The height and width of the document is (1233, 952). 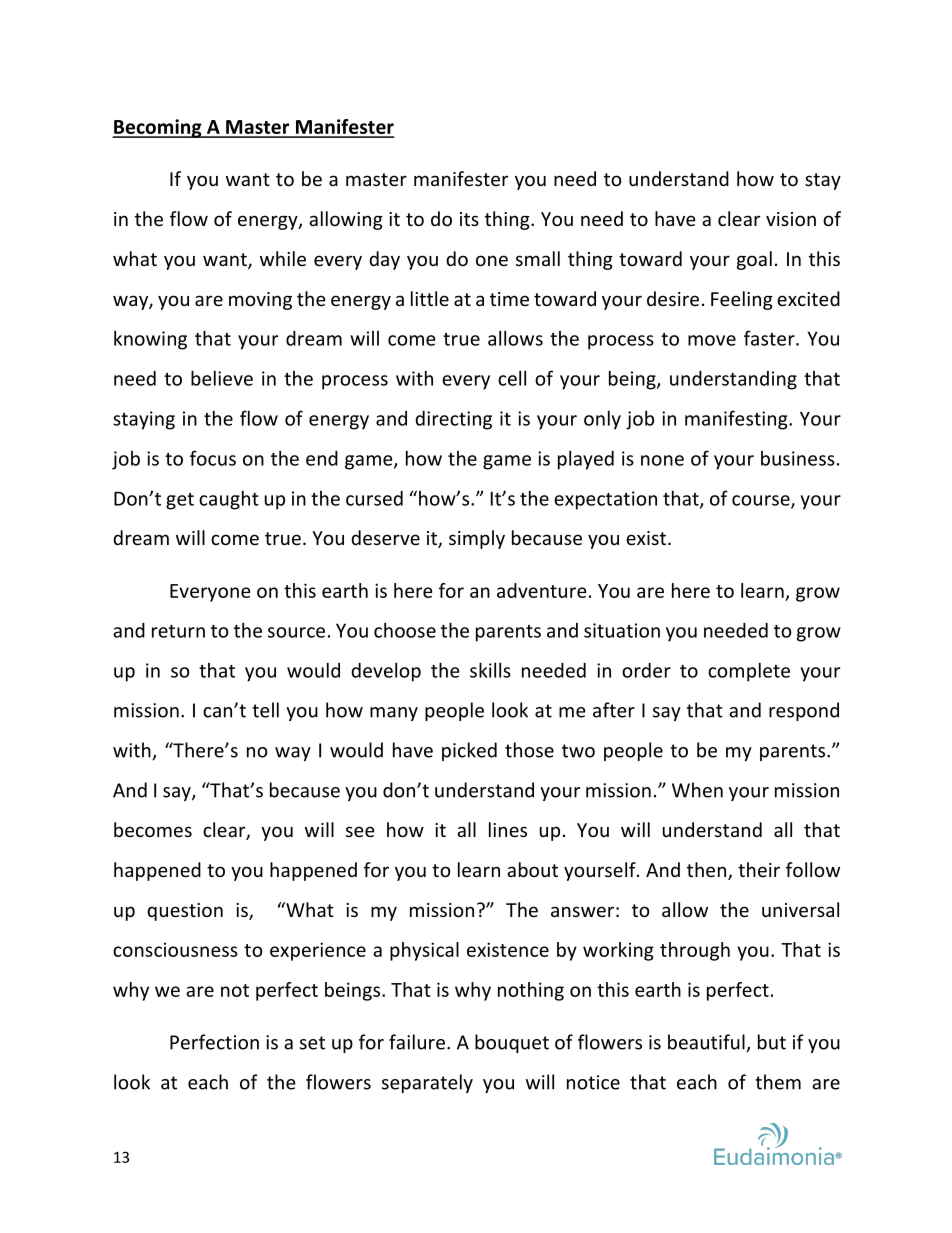 What do you see at coordinates (791, 219) in the document?
I see `vision` at bounding box center [791, 219].
